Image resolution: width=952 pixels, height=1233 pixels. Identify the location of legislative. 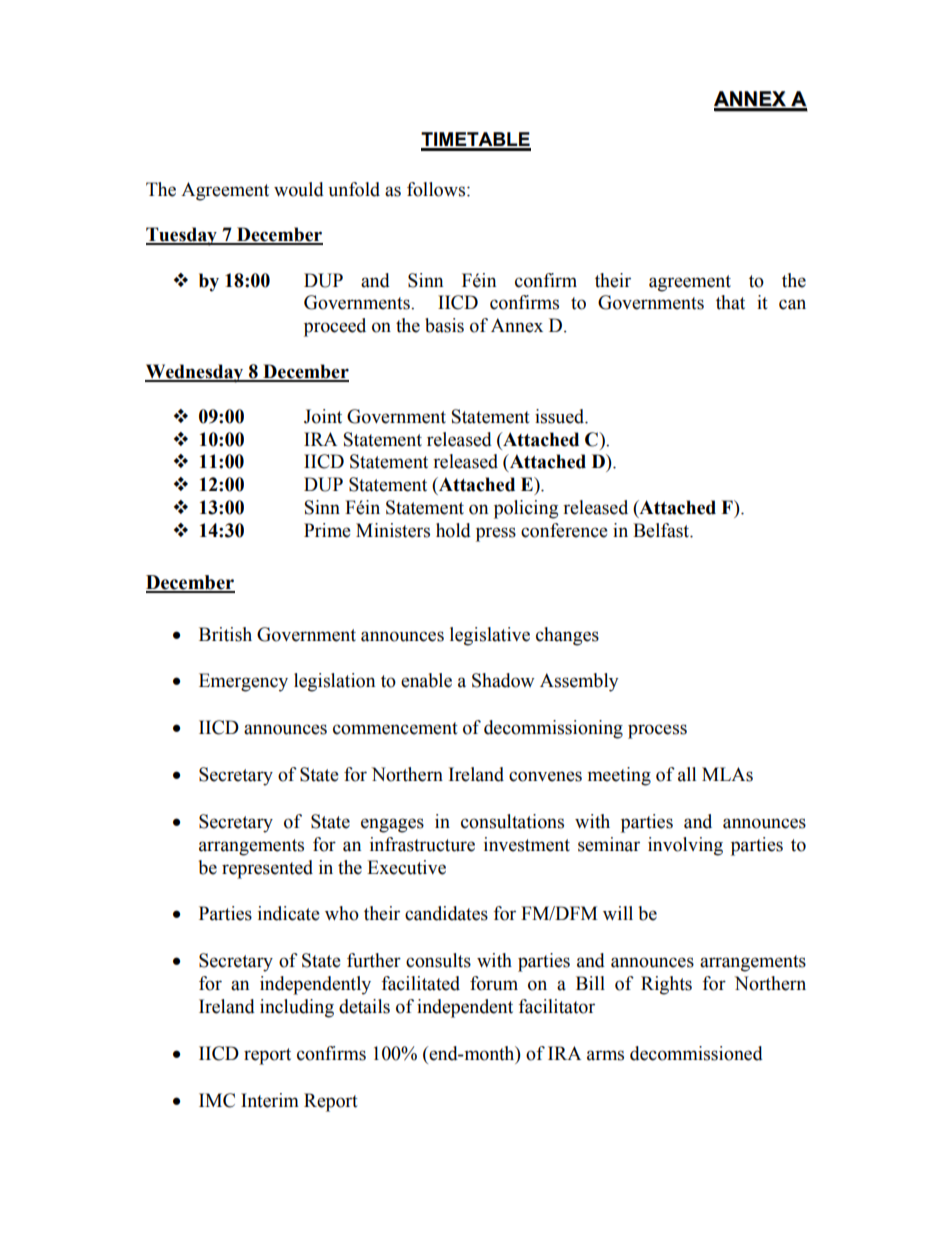
(490, 636).
